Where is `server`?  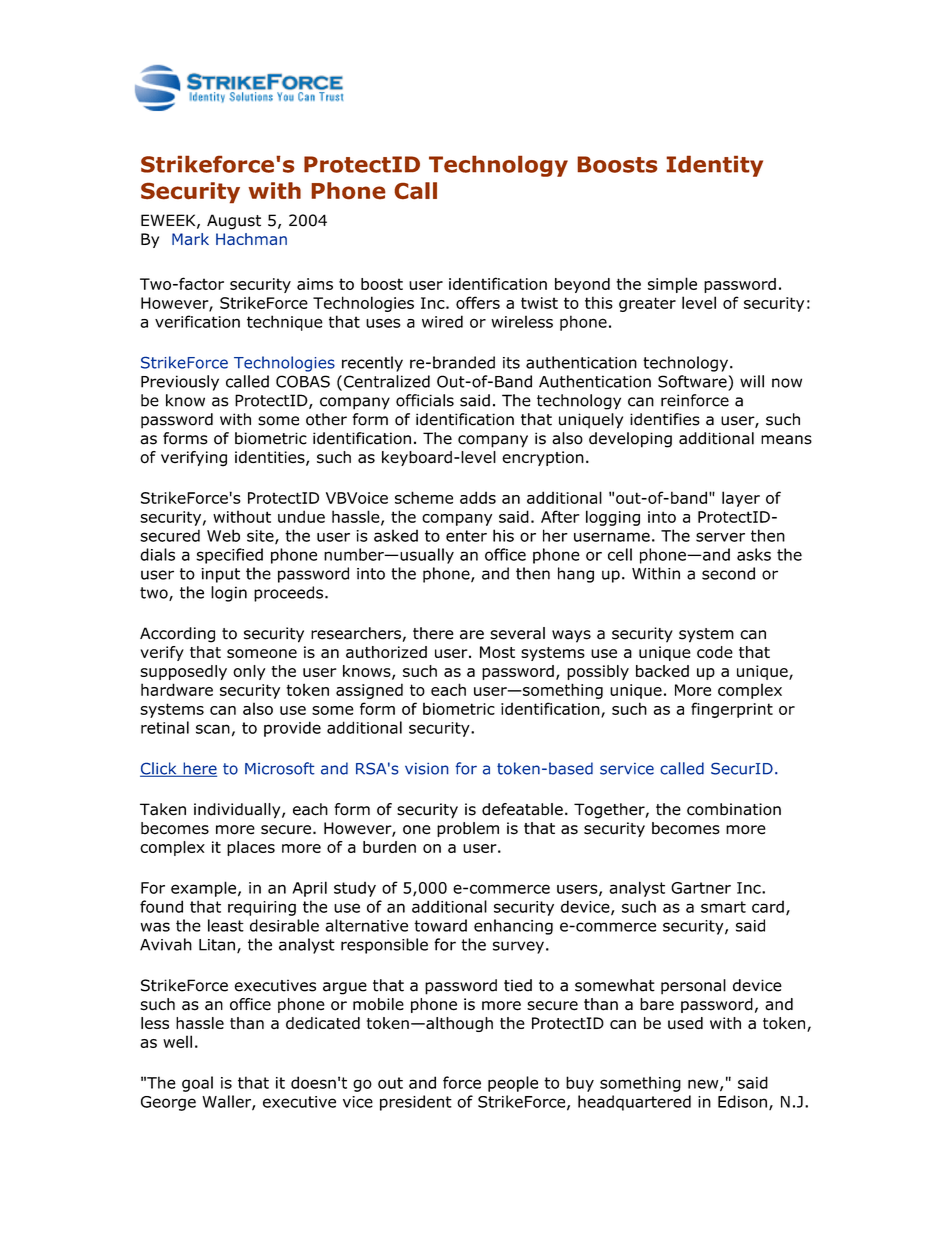 server is located at coordinates (720, 537).
